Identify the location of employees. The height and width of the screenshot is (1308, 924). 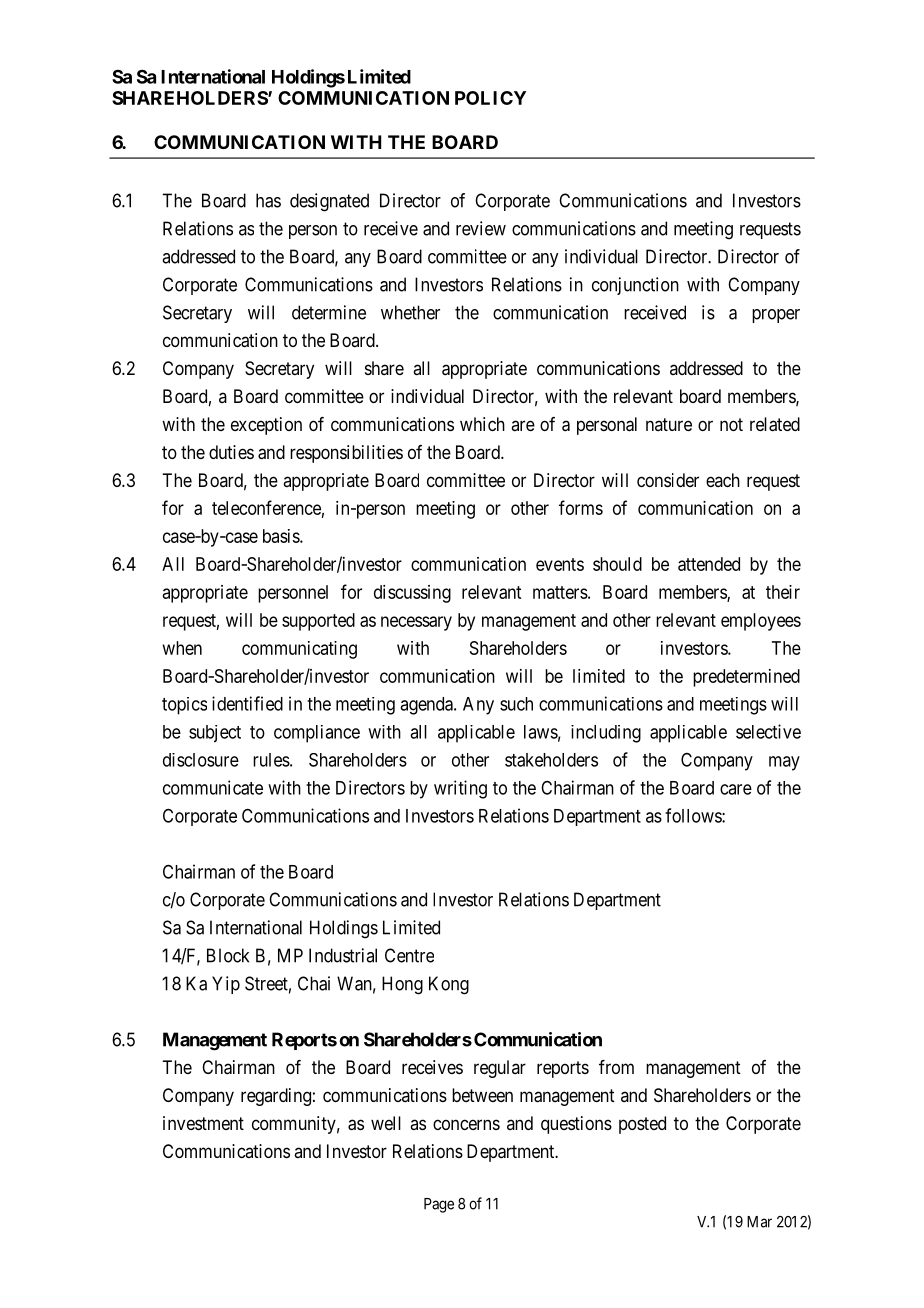
(761, 622).
